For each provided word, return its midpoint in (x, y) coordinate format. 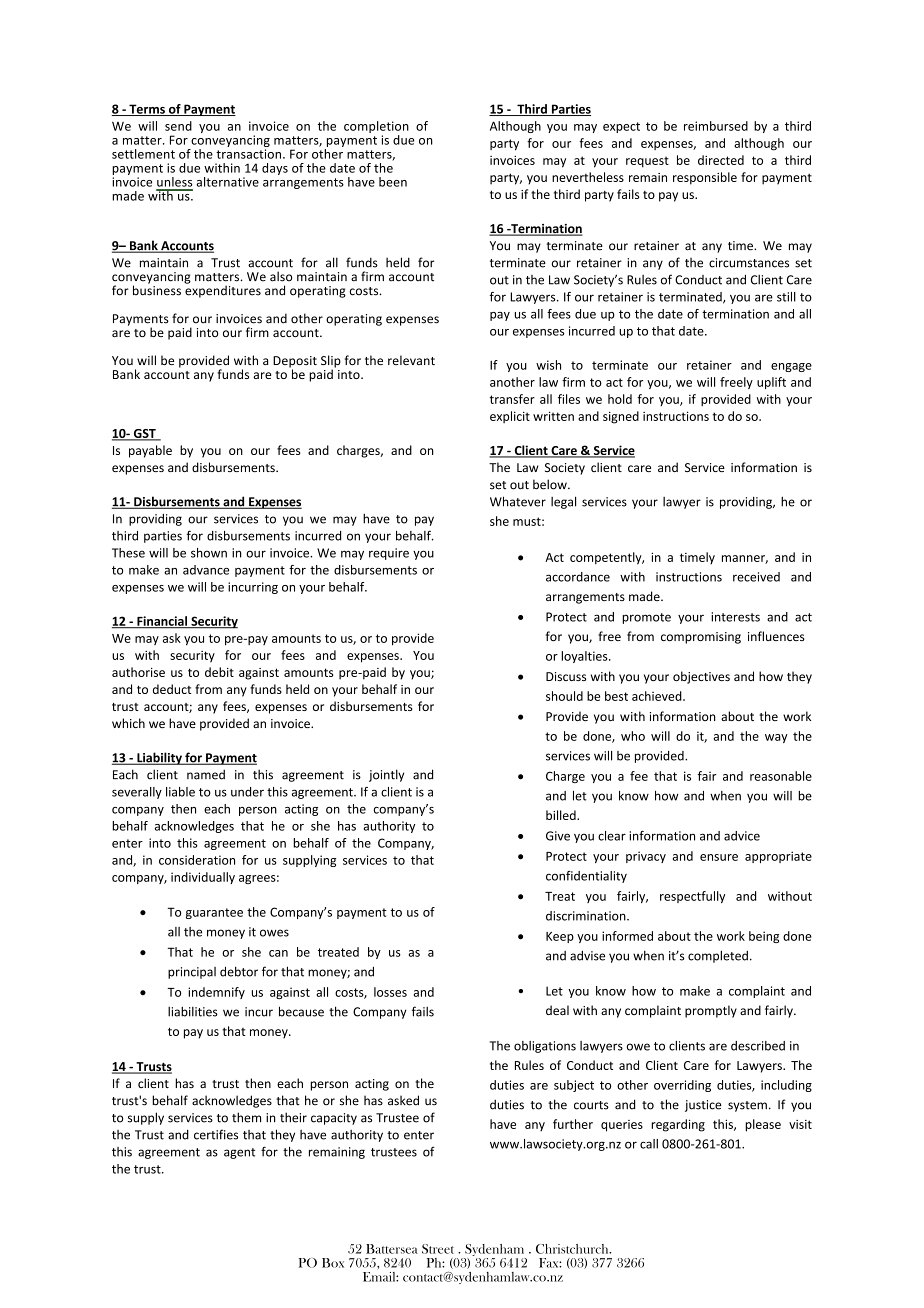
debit (219, 672)
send (178, 126)
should (564, 696)
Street (438, 1249)
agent (239, 1153)
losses (390, 992)
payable (150, 451)
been (393, 182)
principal (192, 973)
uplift (771, 383)
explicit (510, 417)
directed (721, 160)
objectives (701, 677)
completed (718, 956)
